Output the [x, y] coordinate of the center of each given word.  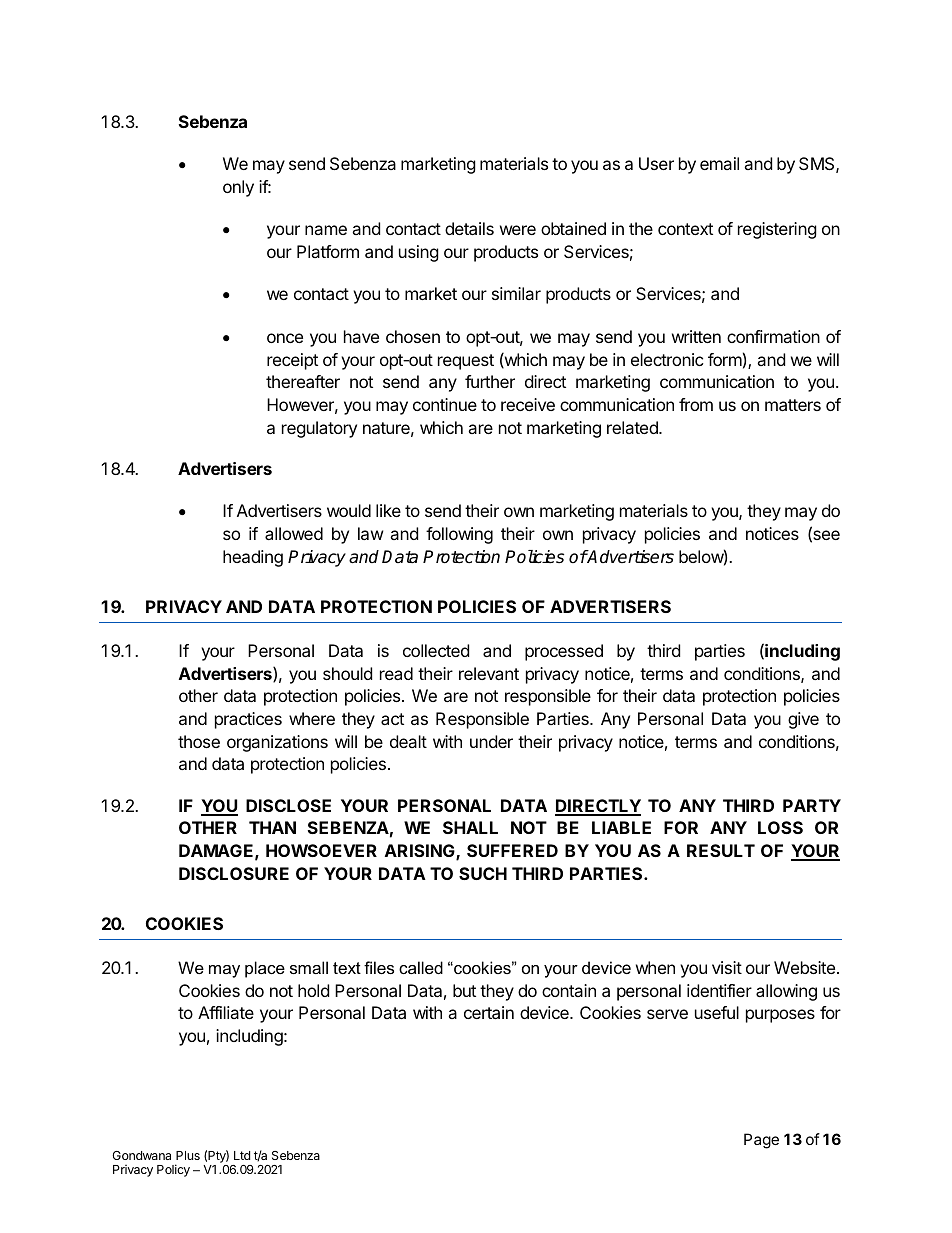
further [490, 381]
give [803, 720]
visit [727, 967]
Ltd [242, 1155]
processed [564, 652]
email [719, 163]
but [464, 990]
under [491, 741]
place [265, 969]
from [696, 404]
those [199, 741]
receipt [292, 361]
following [459, 535]
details [469, 228]
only [238, 188]
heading [253, 558]
